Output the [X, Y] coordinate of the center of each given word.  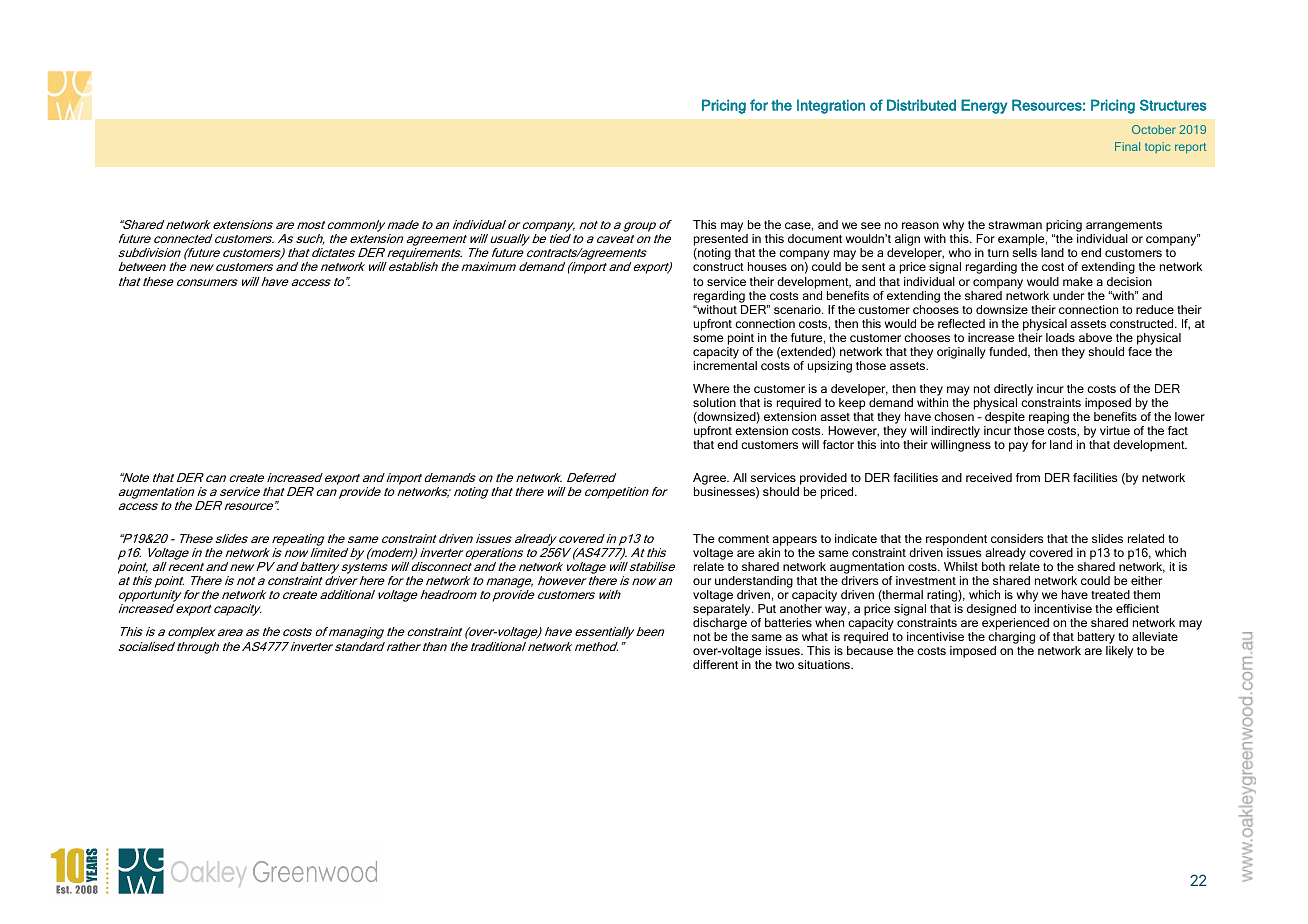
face [1140, 351]
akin [769, 552]
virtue [1115, 430]
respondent [956, 540]
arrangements [1124, 228]
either [1146, 580]
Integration [831, 106]
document [815, 238]
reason [920, 225]
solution [714, 402]
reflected [961, 323]
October [1154, 129]
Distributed [921, 105]
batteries [788, 622]
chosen [954, 416]
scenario [798, 309]
